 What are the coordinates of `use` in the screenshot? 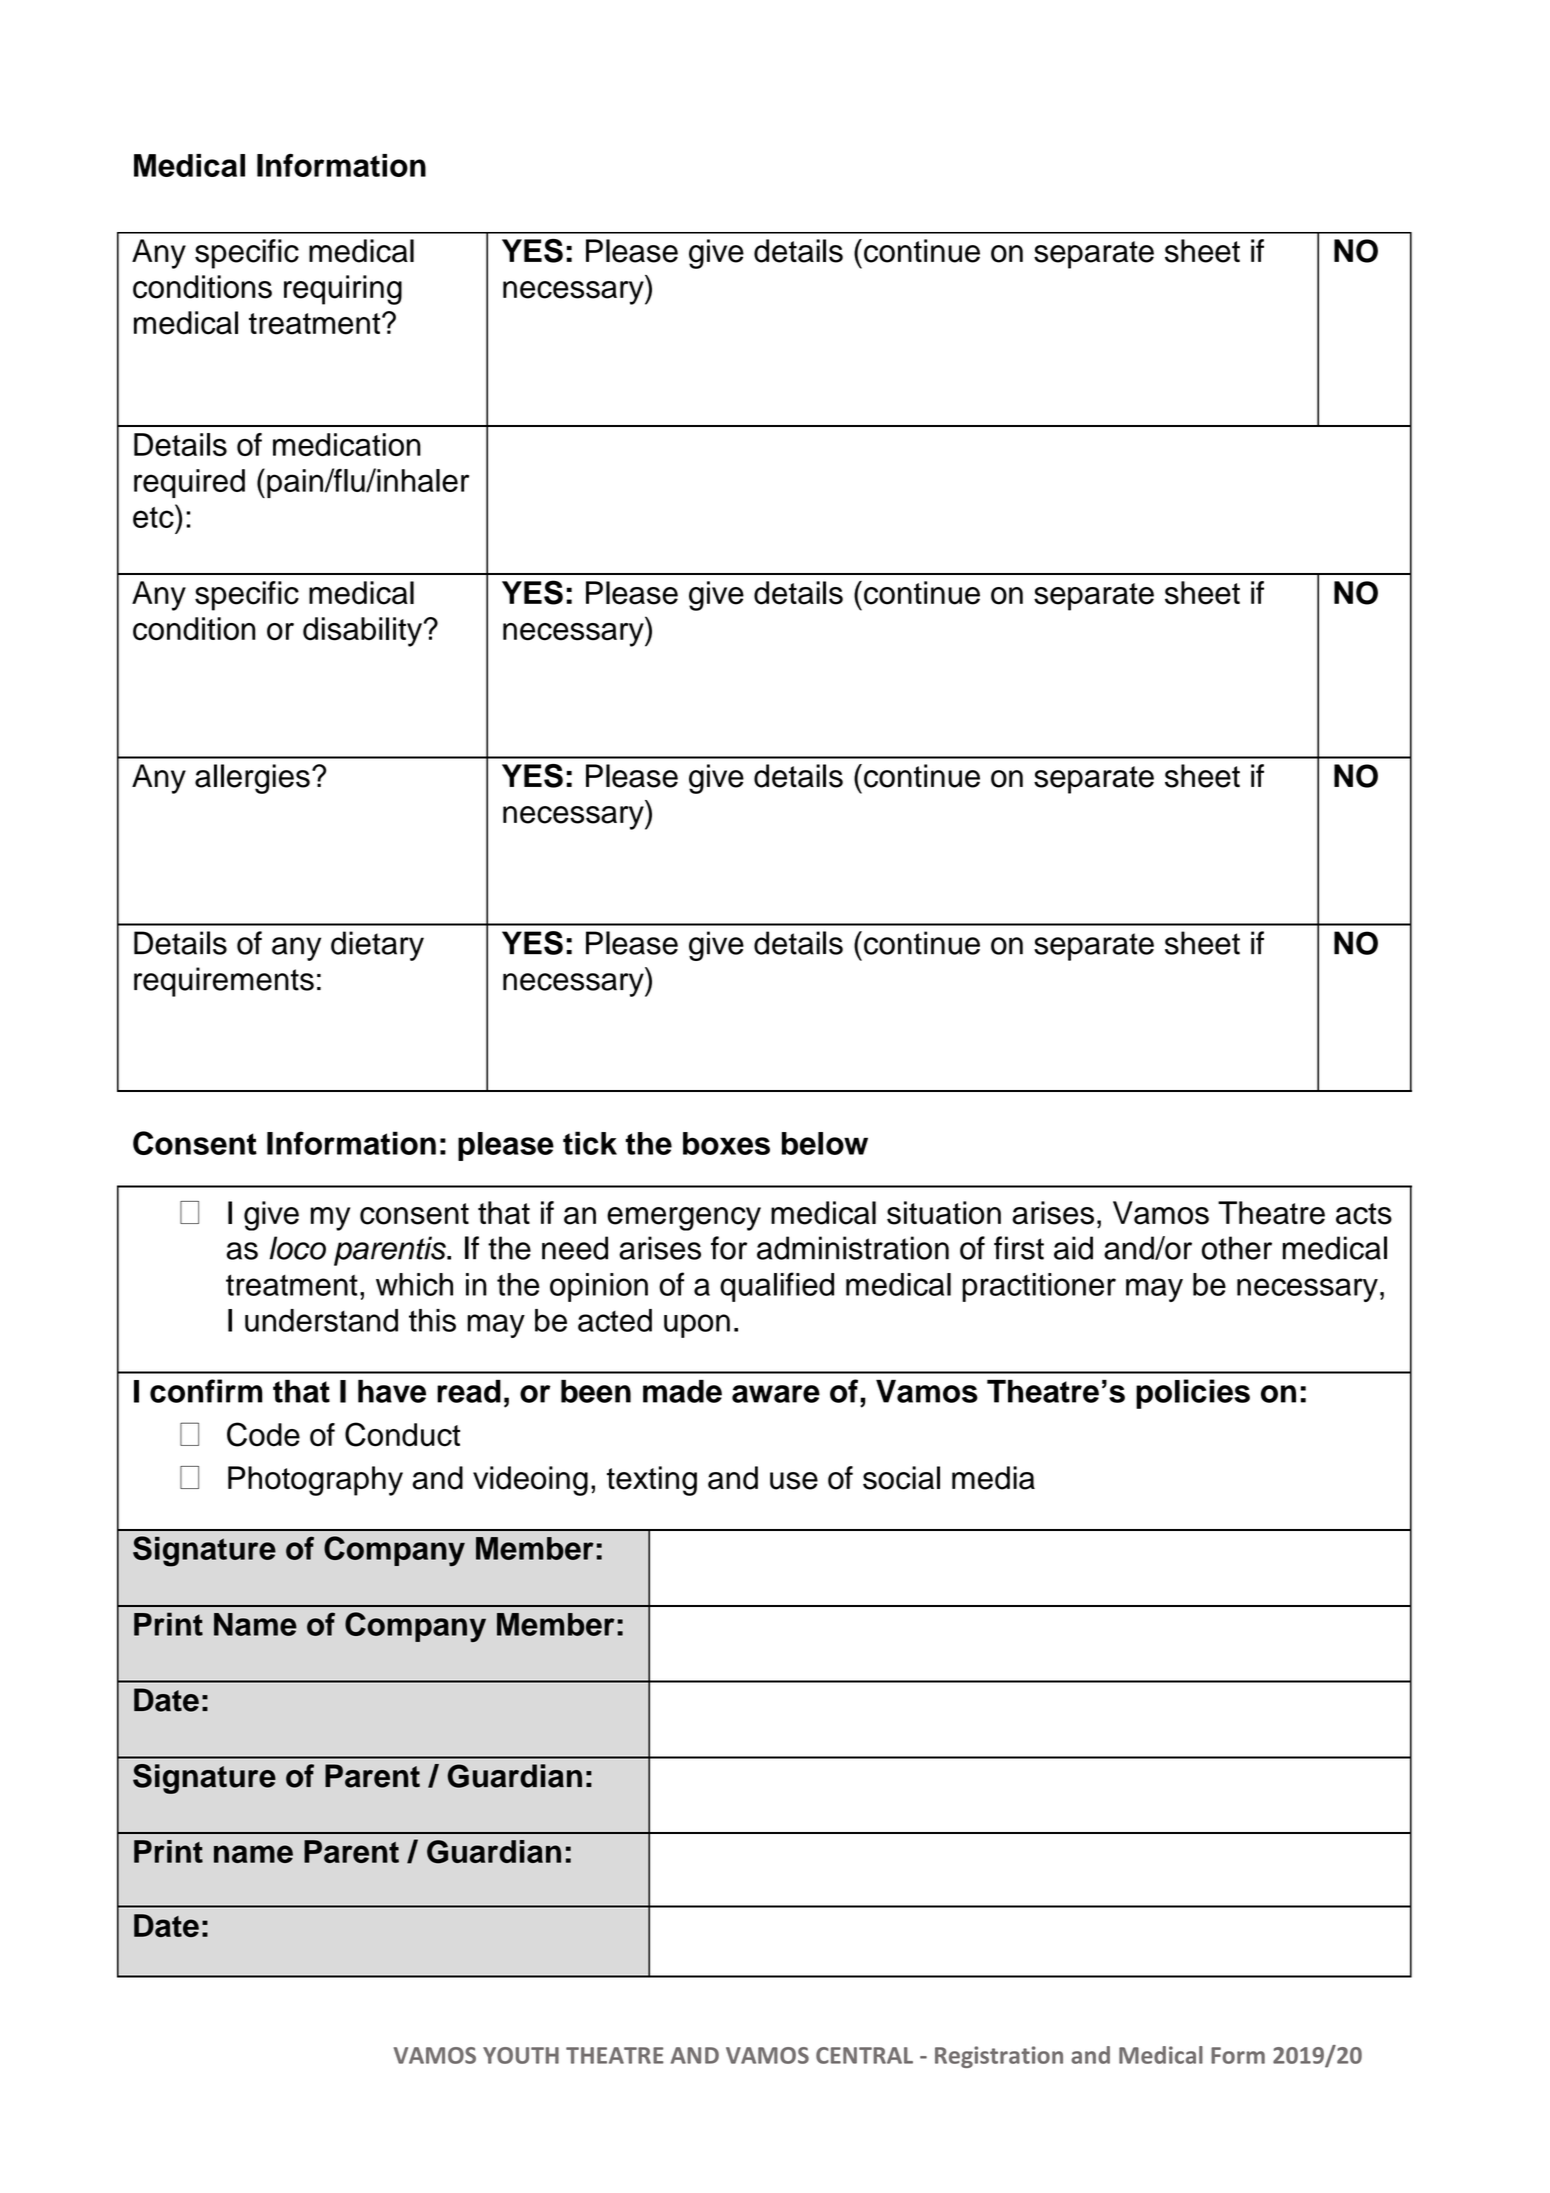 It's located at (794, 1481).
